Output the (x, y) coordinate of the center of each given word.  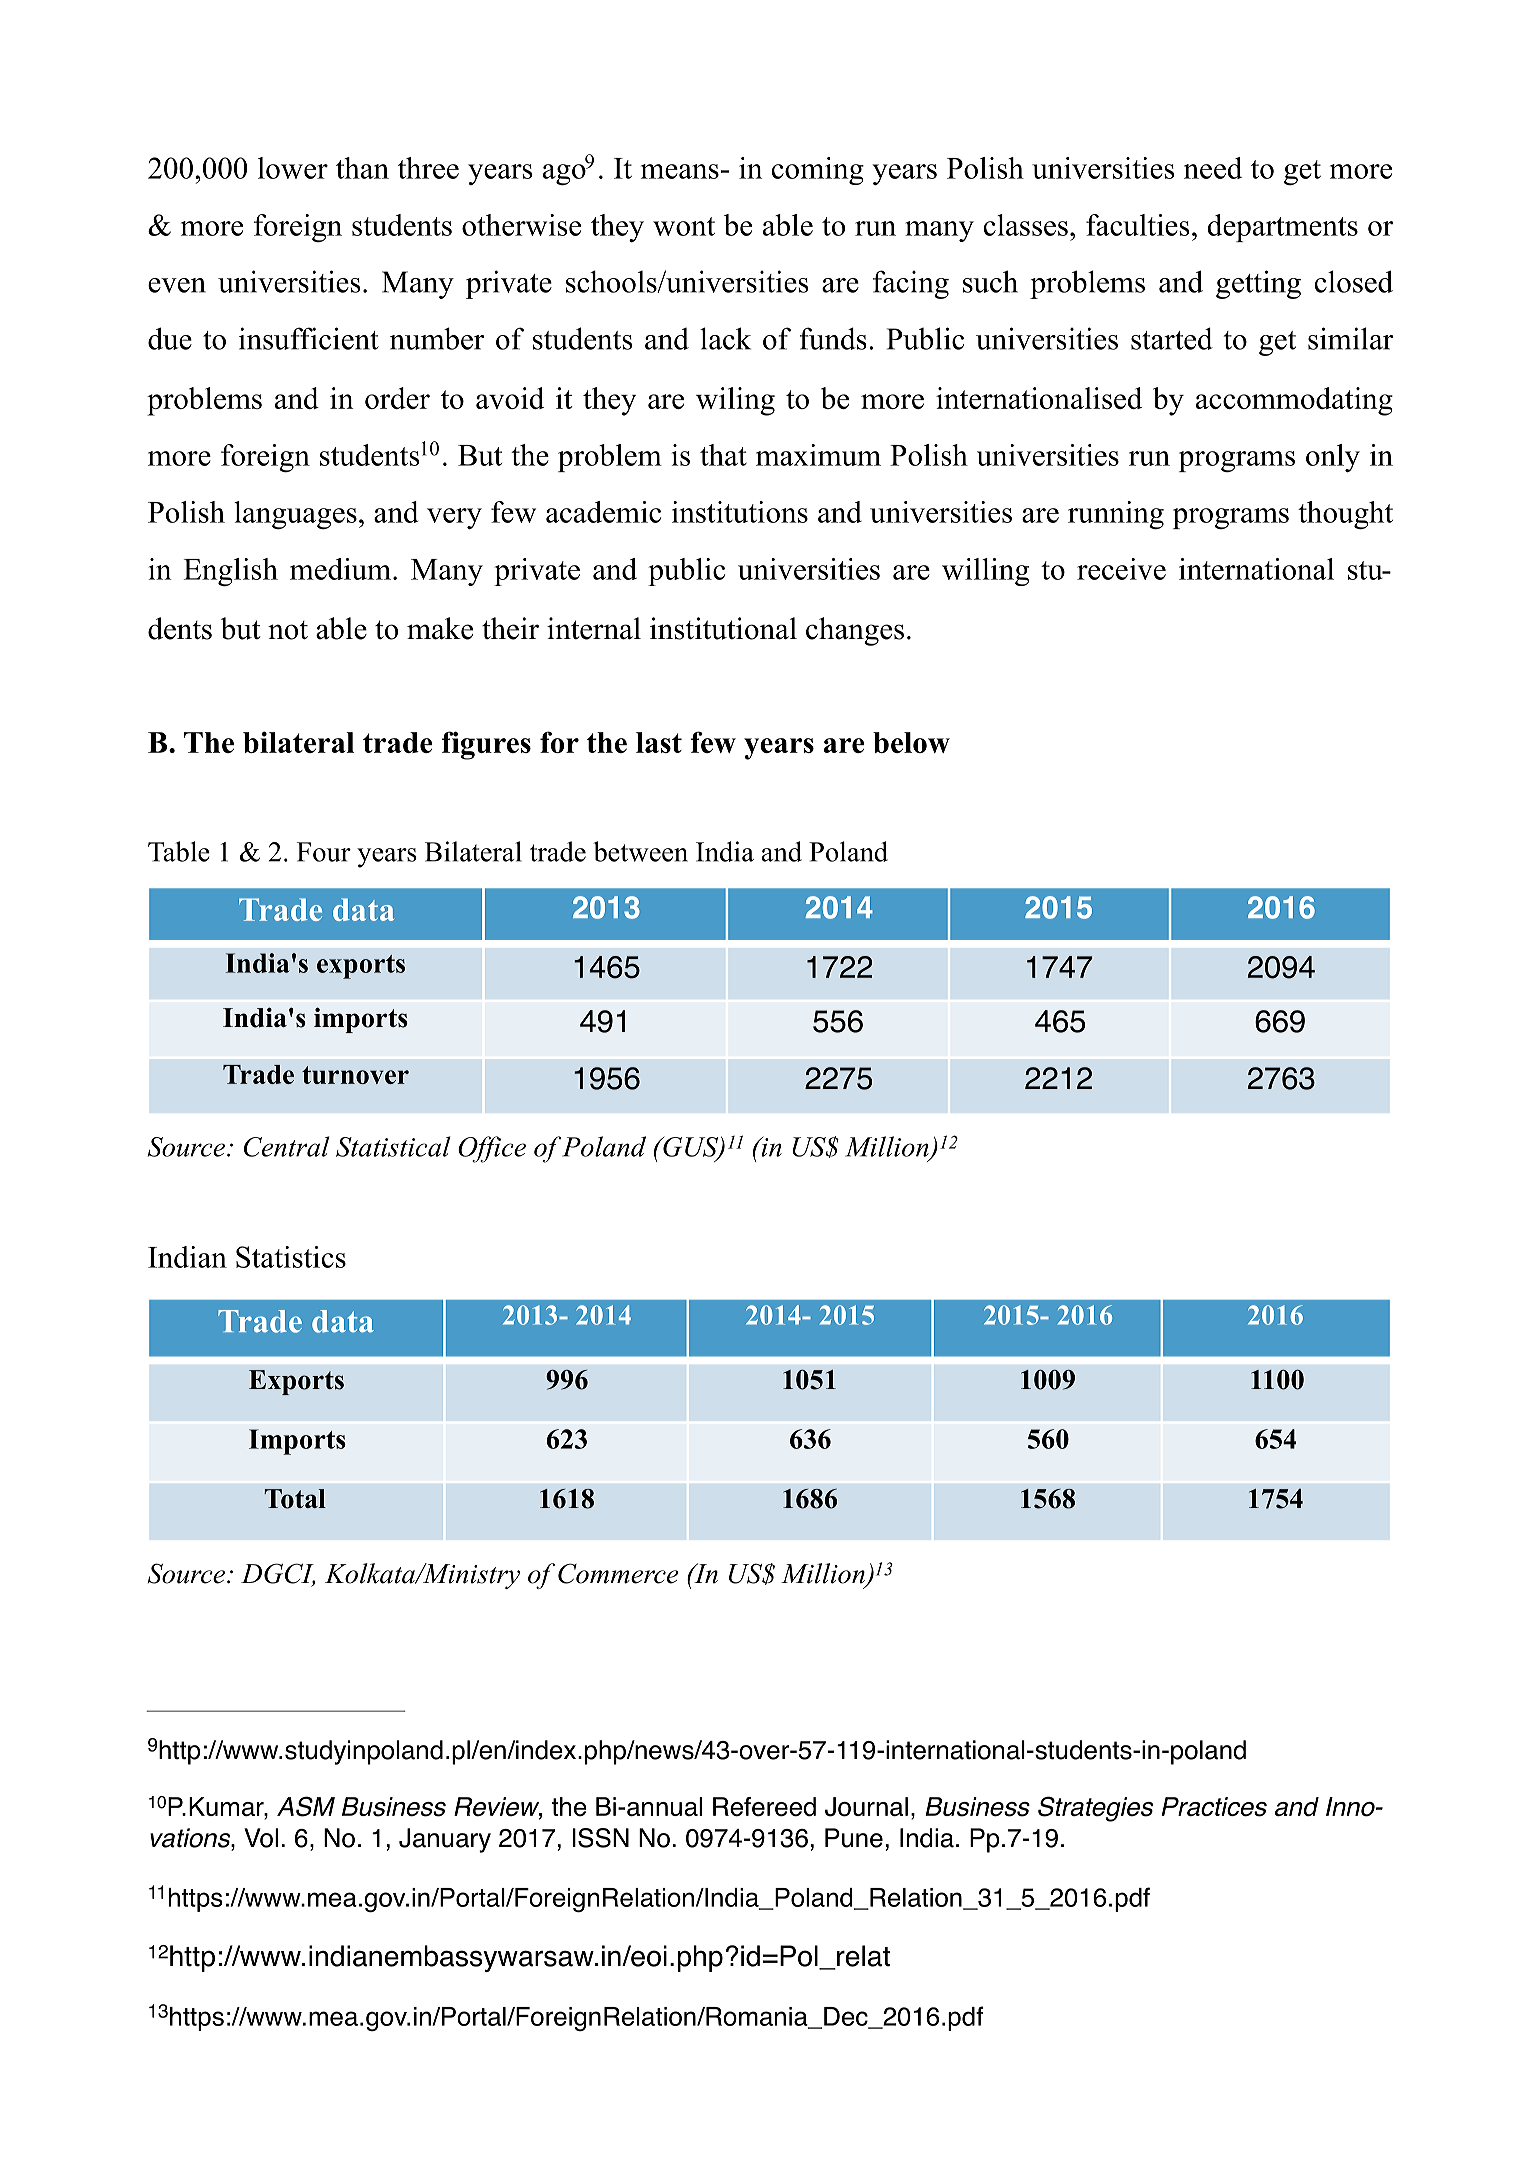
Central (286, 1146)
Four (324, 852)
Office (492, 1149)
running (1116, 515)
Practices (1214, 1807)
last (659, 742)
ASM (306, 1806)
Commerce (618, 1573)
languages (295, 515)
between (640, 851)
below (911, 742)
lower (293, 168)
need (1213, 168)
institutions (740, 512)
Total (295, 1499)
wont (684, 226)
